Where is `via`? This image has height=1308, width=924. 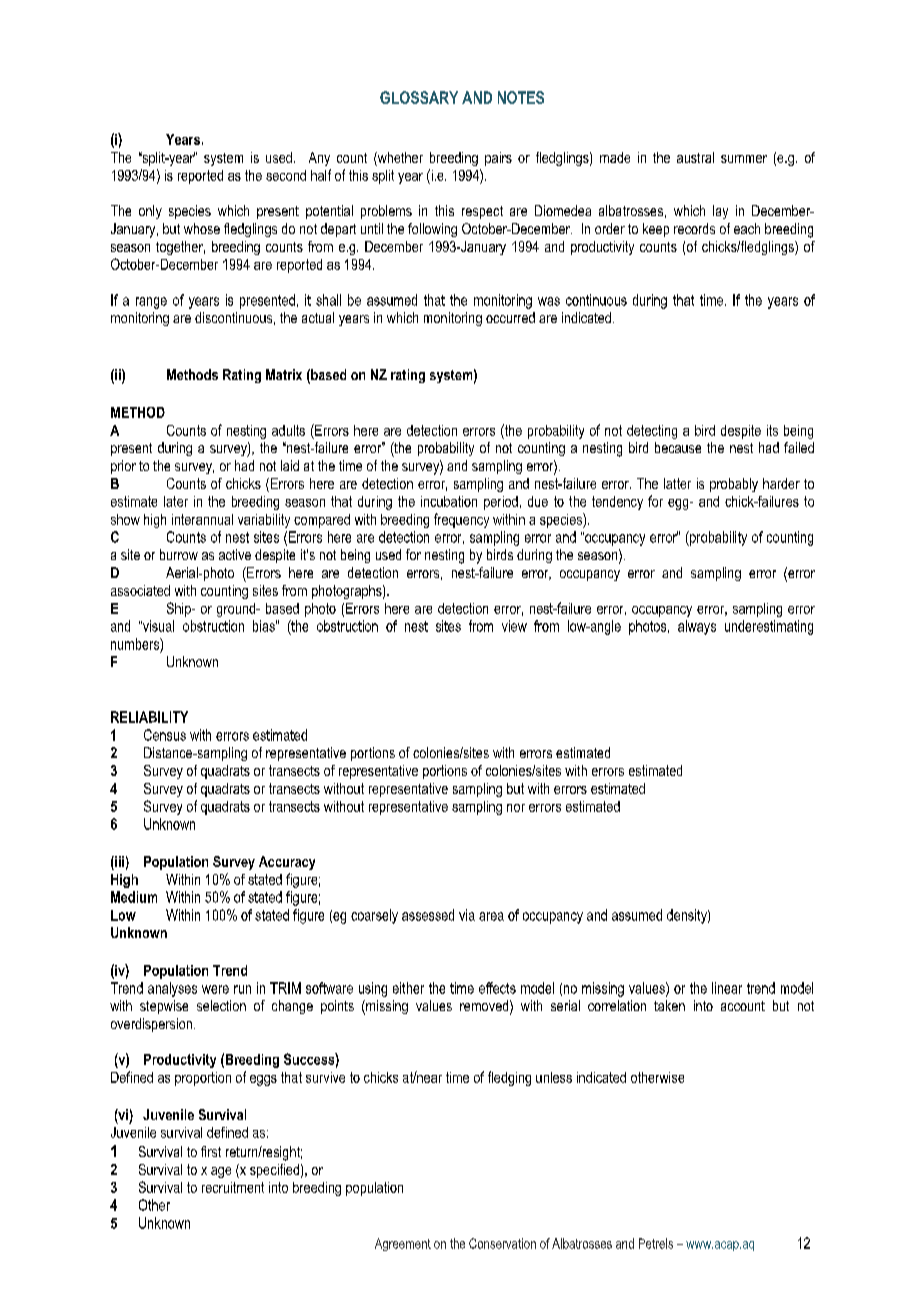 via is located at coordinates (467, 915).
